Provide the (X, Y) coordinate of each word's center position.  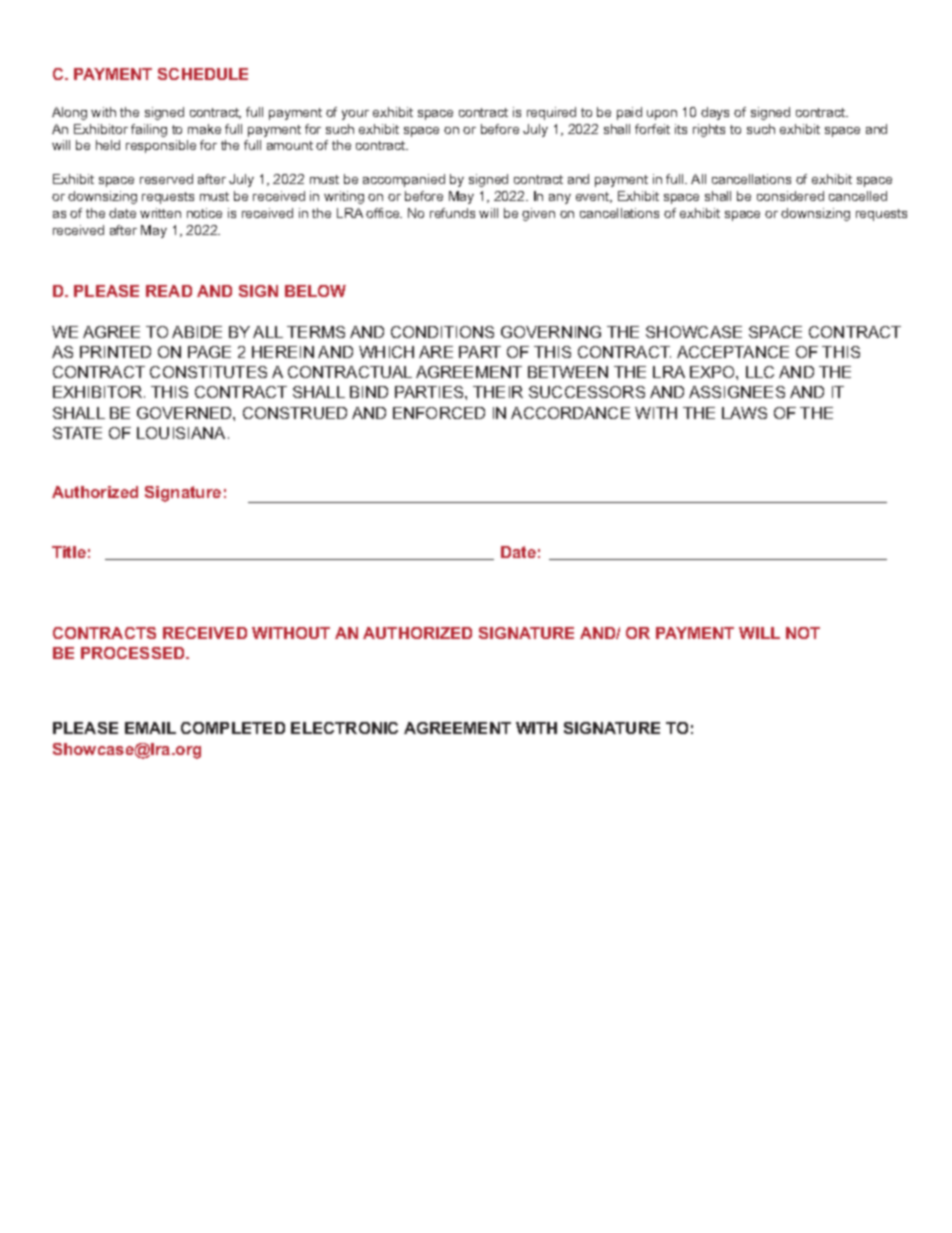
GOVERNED (185, 413)
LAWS (744, 413)
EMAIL (150, 728)
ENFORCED (439, 413)
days (715, 113)
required (551, 113)
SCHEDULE (203, 74)
